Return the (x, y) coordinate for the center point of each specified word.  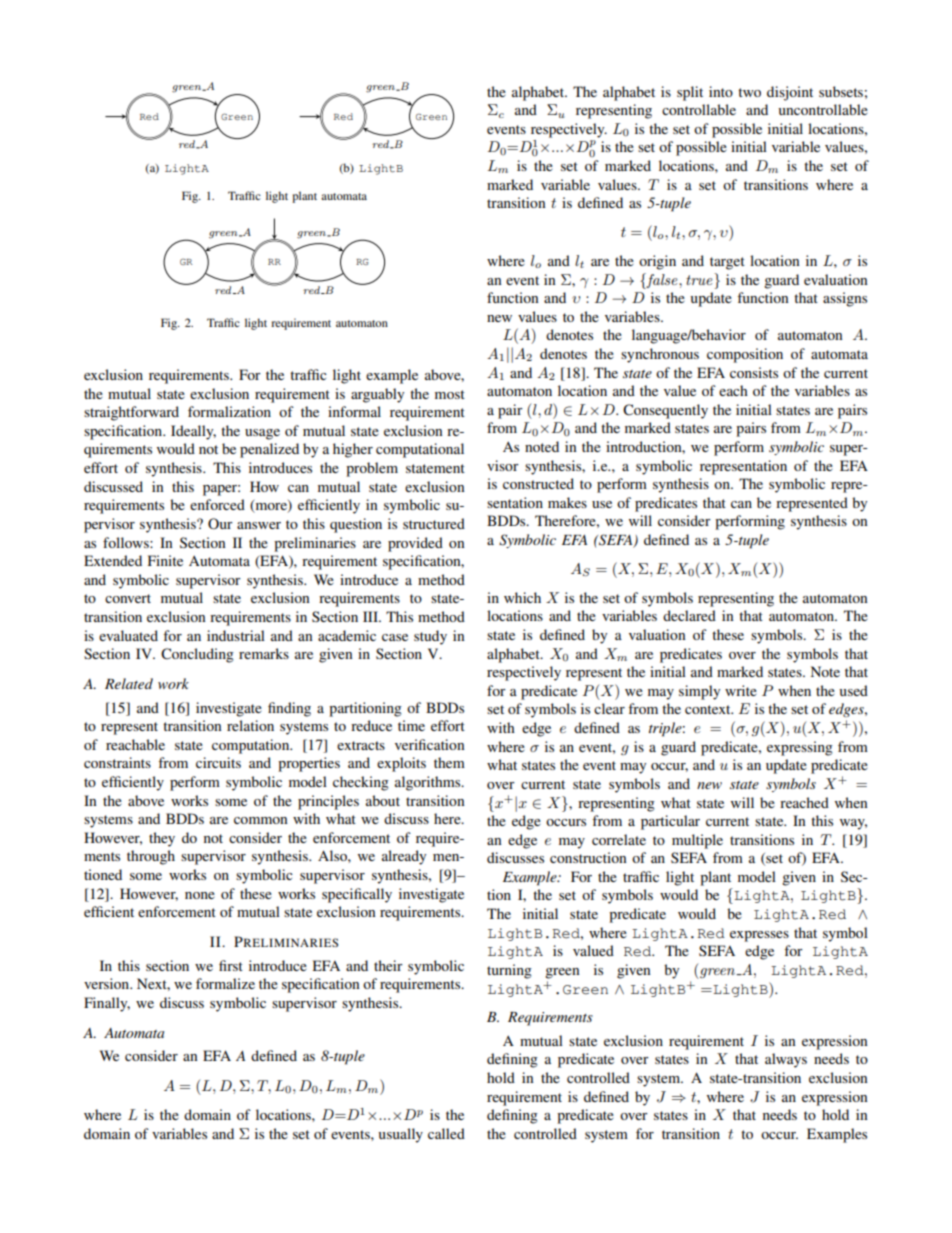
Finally (107, 1004)
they (162, 839)
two (749, 92)
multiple (697, 841)
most (450, 394)
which (522, 597)
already (404, 857)
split (690, 93)
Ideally (193, 432)
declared (689, 615)
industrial (236, 635)
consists (754, 372)
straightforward (131, 413)
